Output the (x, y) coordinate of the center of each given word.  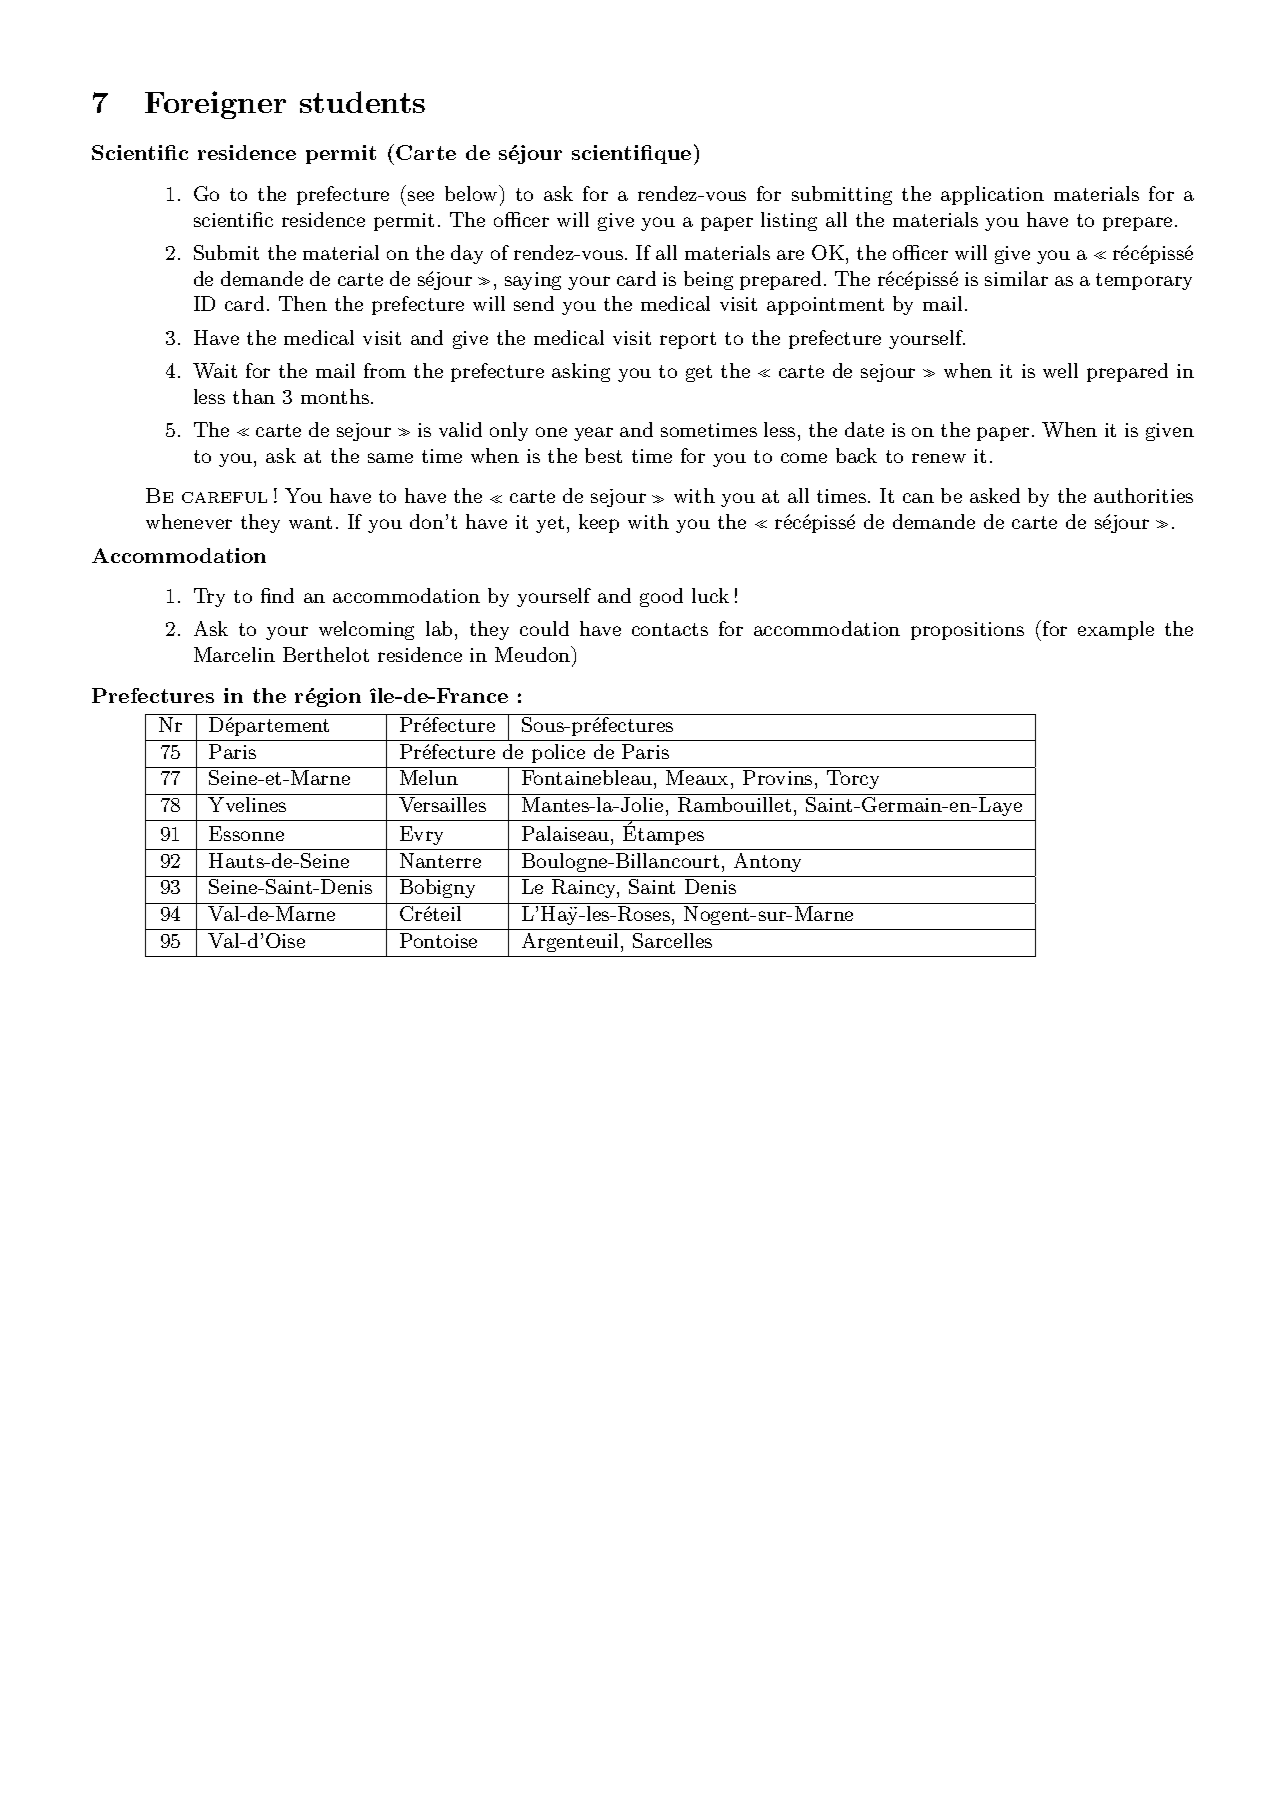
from (385, 370)
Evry (421, 835)
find (277, 595)
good (661, 597)
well (1060, 370)
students (362, 102)
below (472, 193)
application (992, 195)
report (688, 340)
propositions (967, 631)
